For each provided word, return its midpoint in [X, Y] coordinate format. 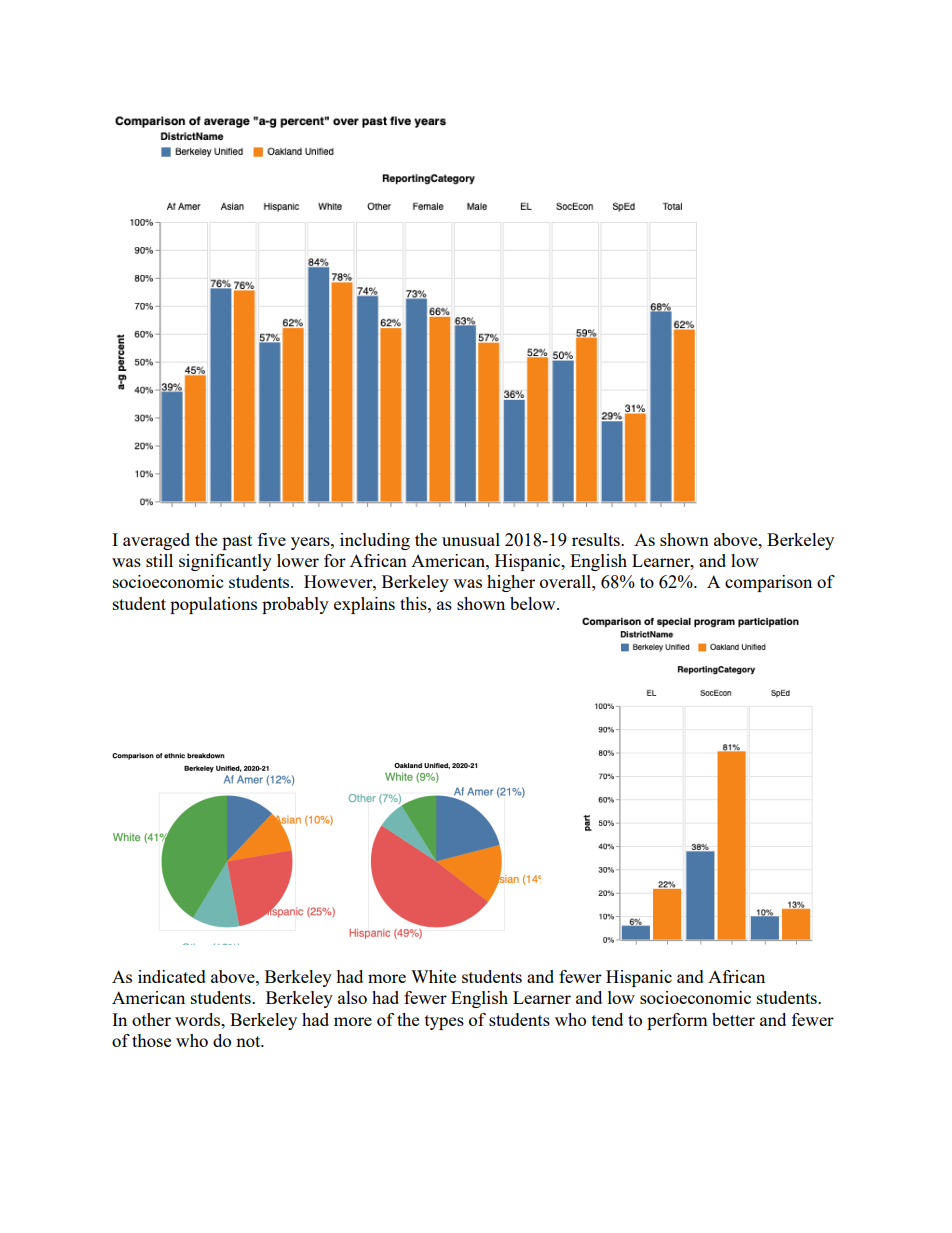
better [733, 1019]
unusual [471, 539]
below [534, 603]
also [352, 997]
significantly [225, 562]
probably [295, 605]
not [249, 1041]
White [433, 976]
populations [213, 605]
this [414, 603]
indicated [172, 976]
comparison [768, 583]
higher [511, 583]
